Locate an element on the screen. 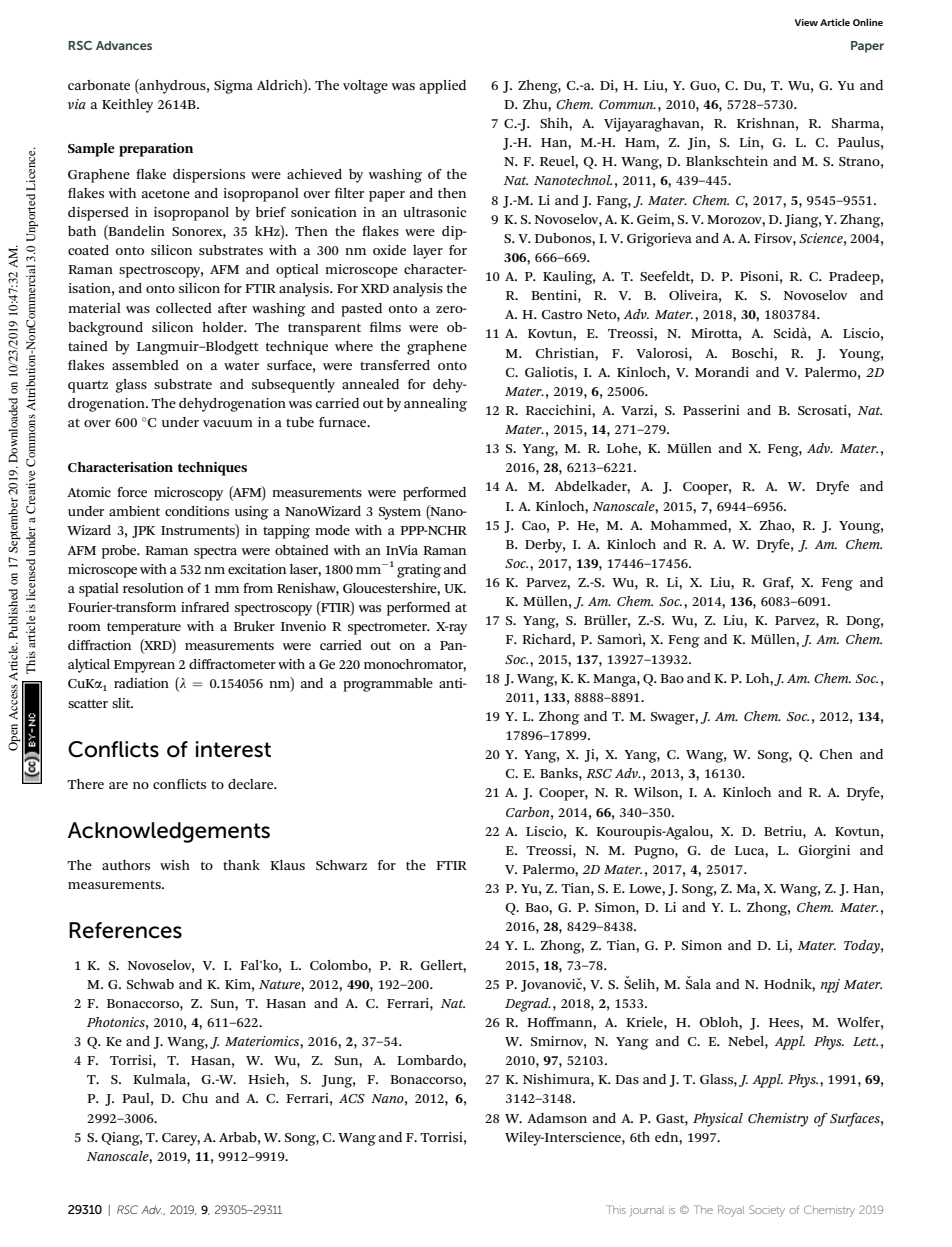 The image size is (952, 1247). Schwarz is located at coordinates (341, 865).
